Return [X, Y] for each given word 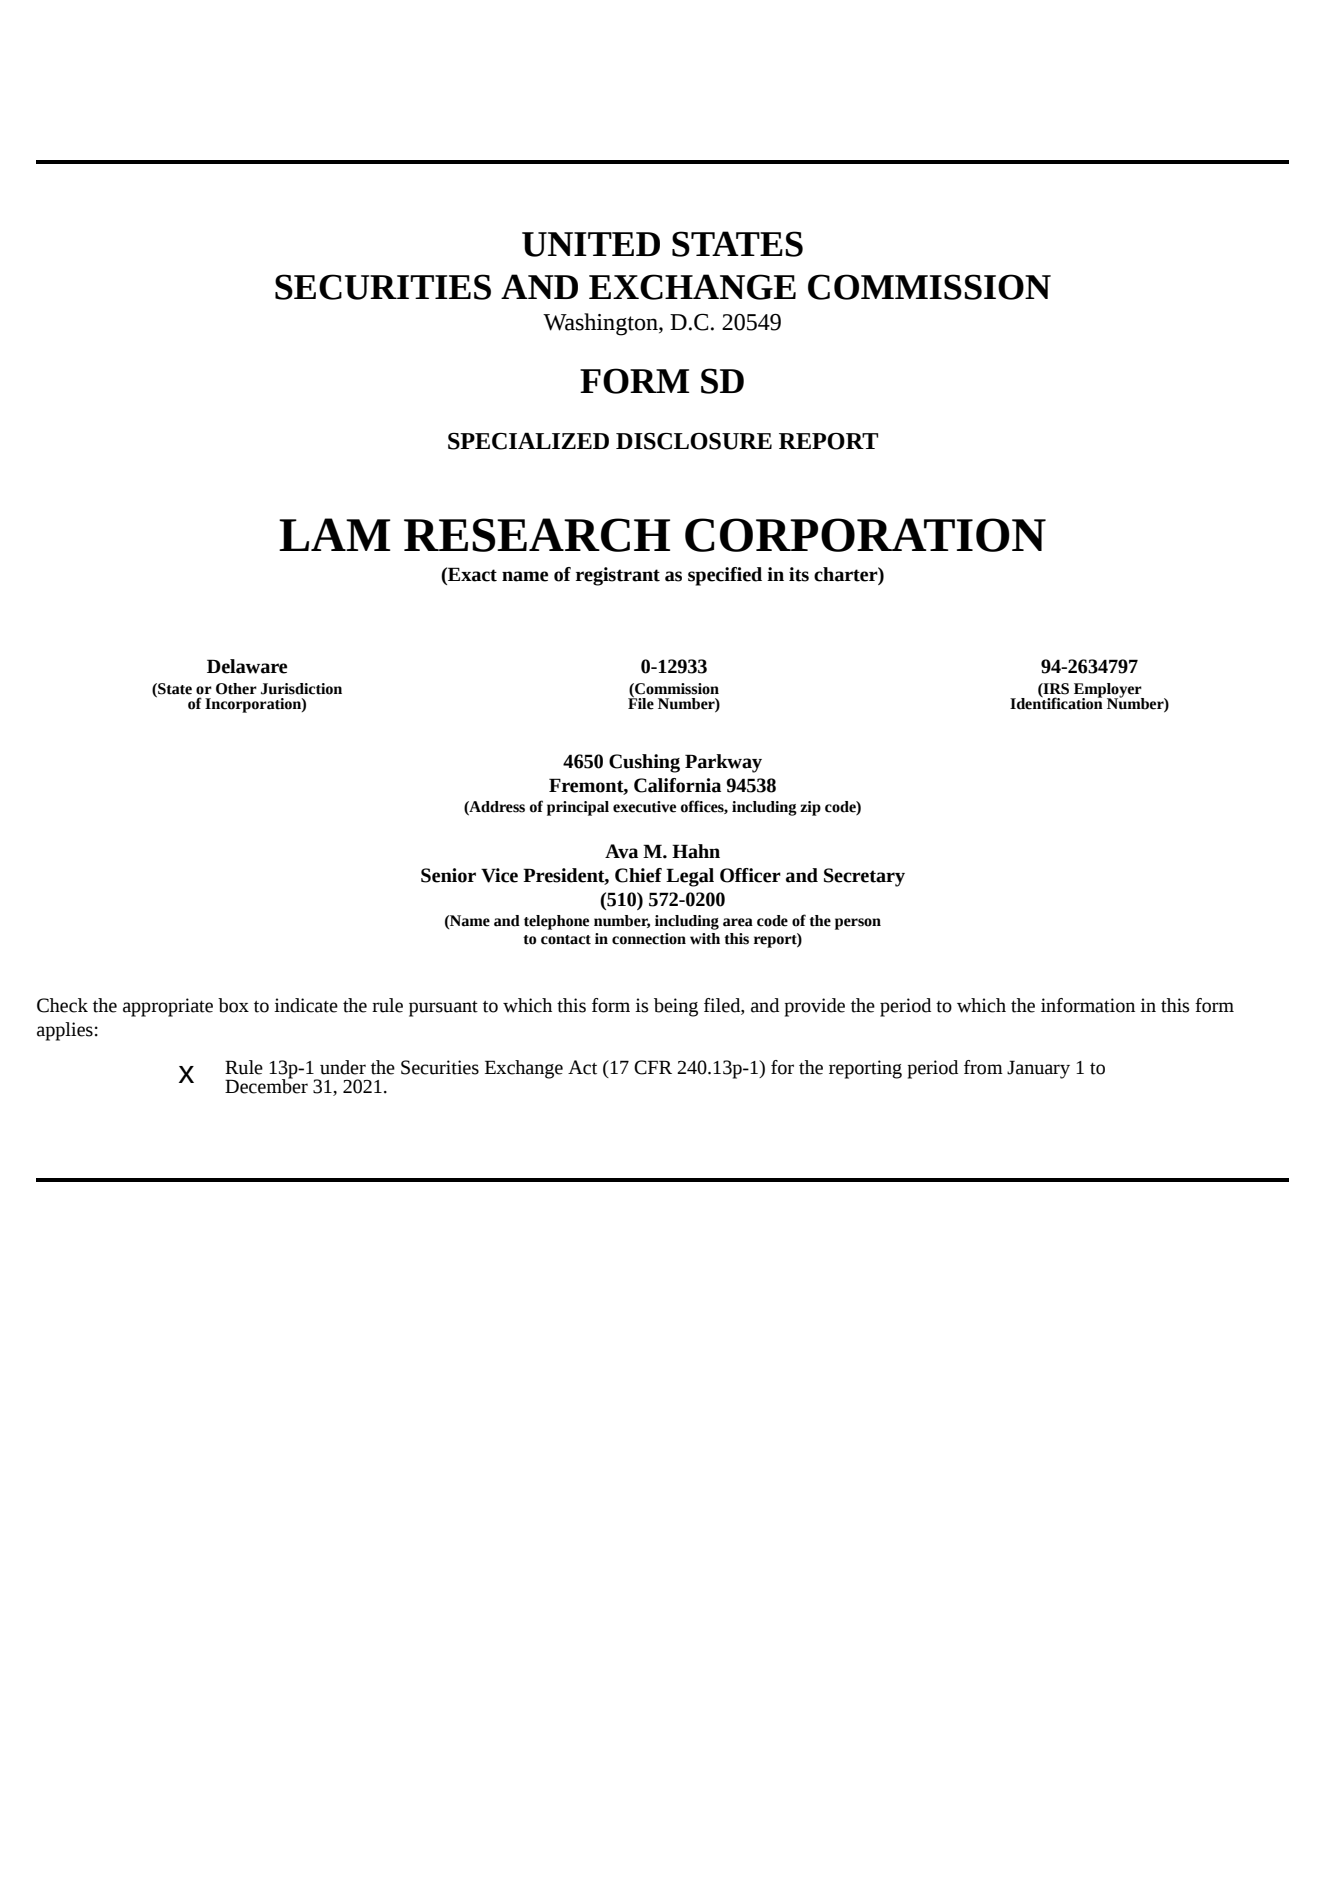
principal [578, 808]
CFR [653, 1067]
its [799, 574]
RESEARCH [537, 535]
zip [810, 808]
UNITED [591, 244]
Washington [601, 324]
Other [236, 689]
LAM [335, 534]
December [266, 1085]
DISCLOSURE [694, 441]
